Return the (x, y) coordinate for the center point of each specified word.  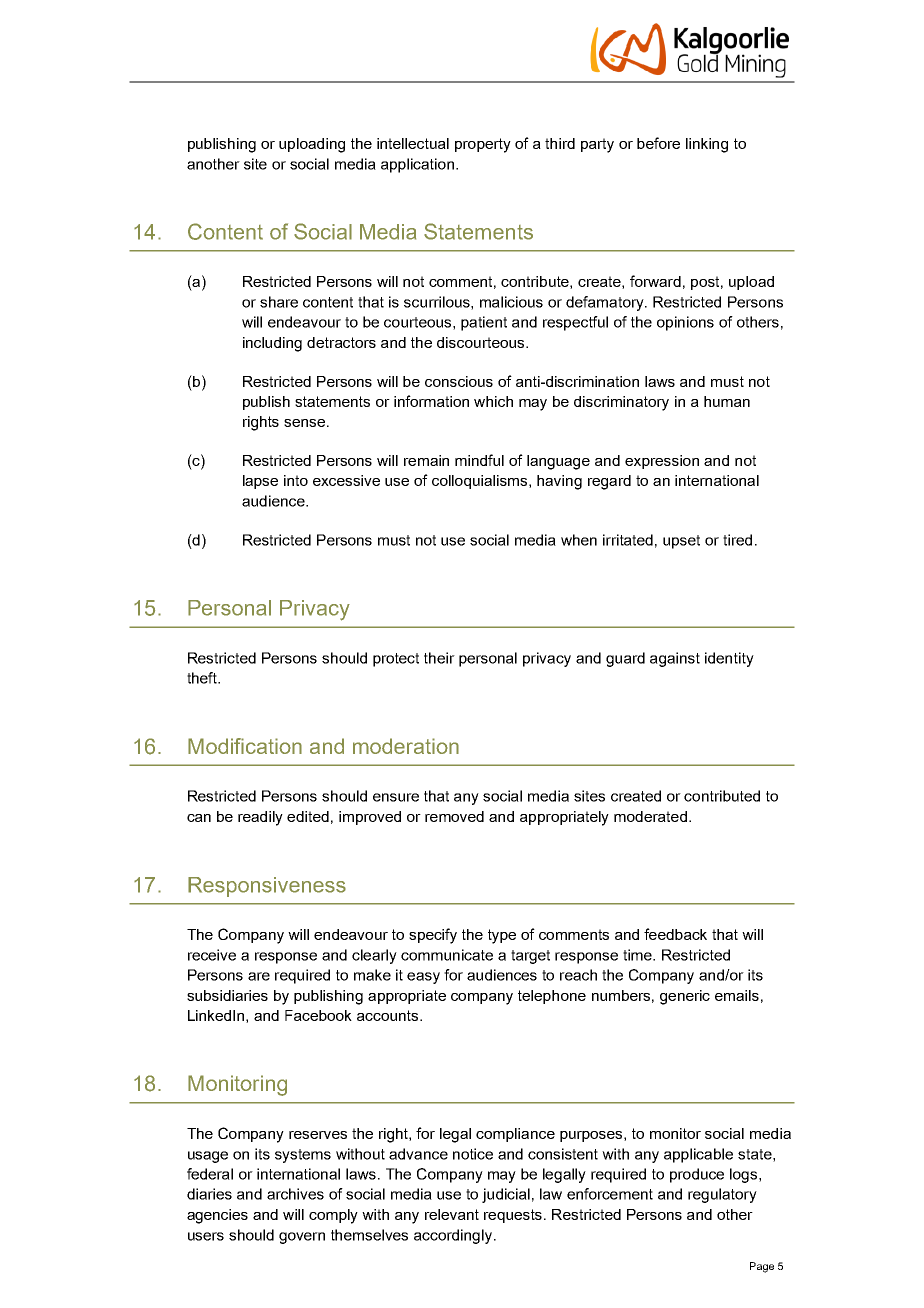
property (483, 145)
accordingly (454, 1236)
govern (302, 1238)
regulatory (722, 1195)
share (279, 302)
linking (707, 145)
